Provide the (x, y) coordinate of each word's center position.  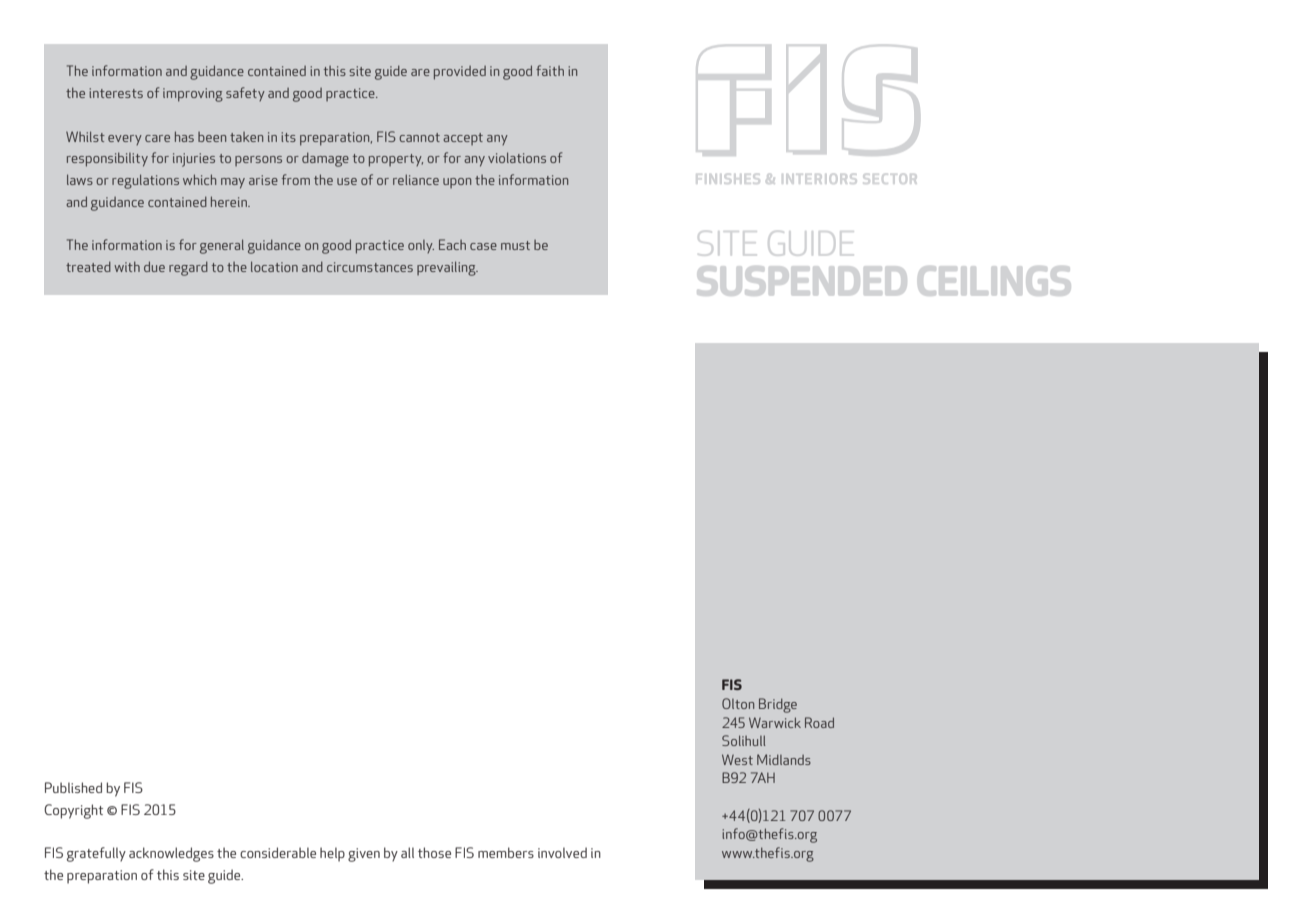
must (515, 245)
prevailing (447, 268)
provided (460, 73)
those (434, 852)
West (737, 759)
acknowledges (171, 854)
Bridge (778, 705)
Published (73, 787)
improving (193, 95)
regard (188, 268)
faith (550, 70)
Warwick (775, 722)
